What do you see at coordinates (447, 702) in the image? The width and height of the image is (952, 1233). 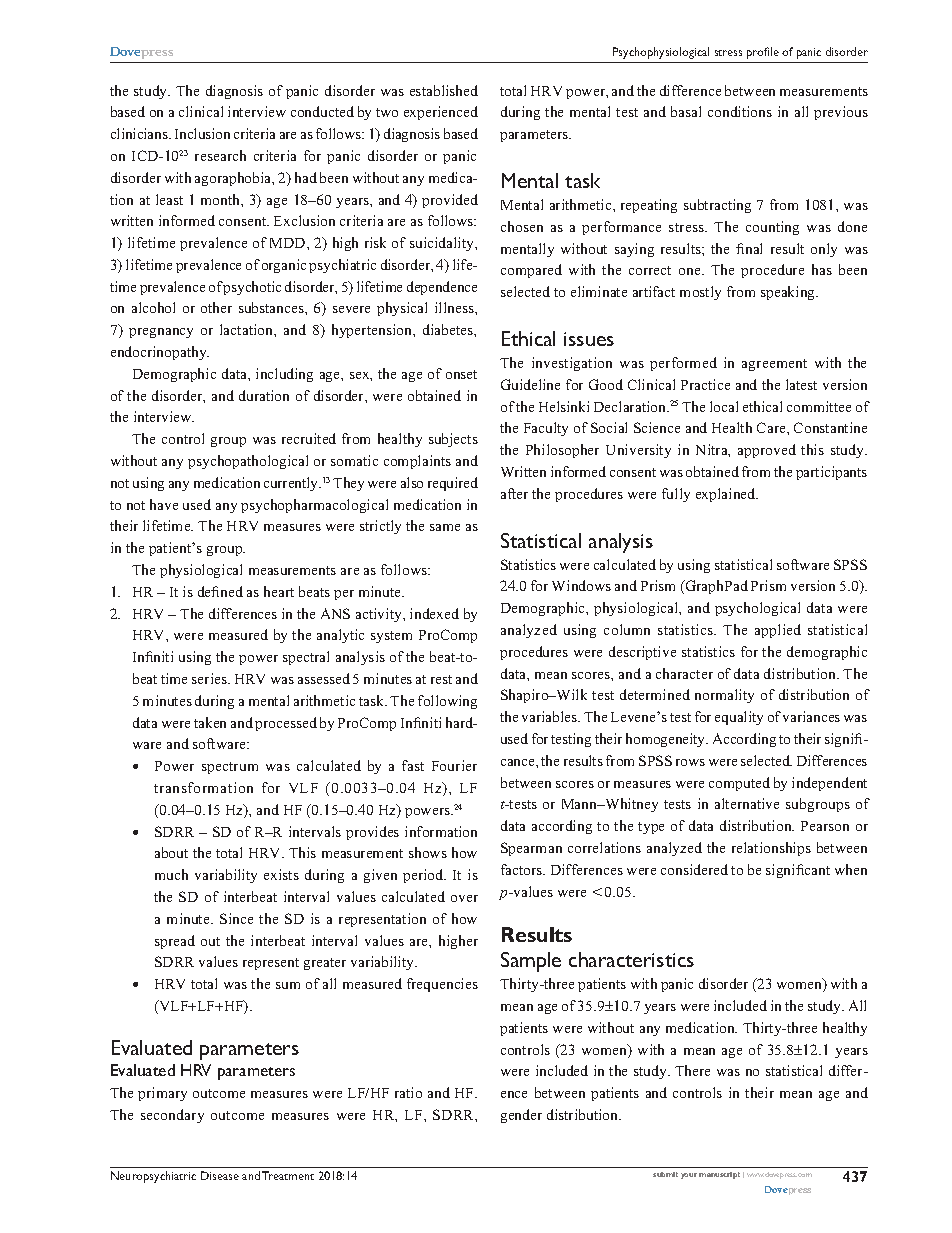 I see `following` at bounding box center [447, 702].
